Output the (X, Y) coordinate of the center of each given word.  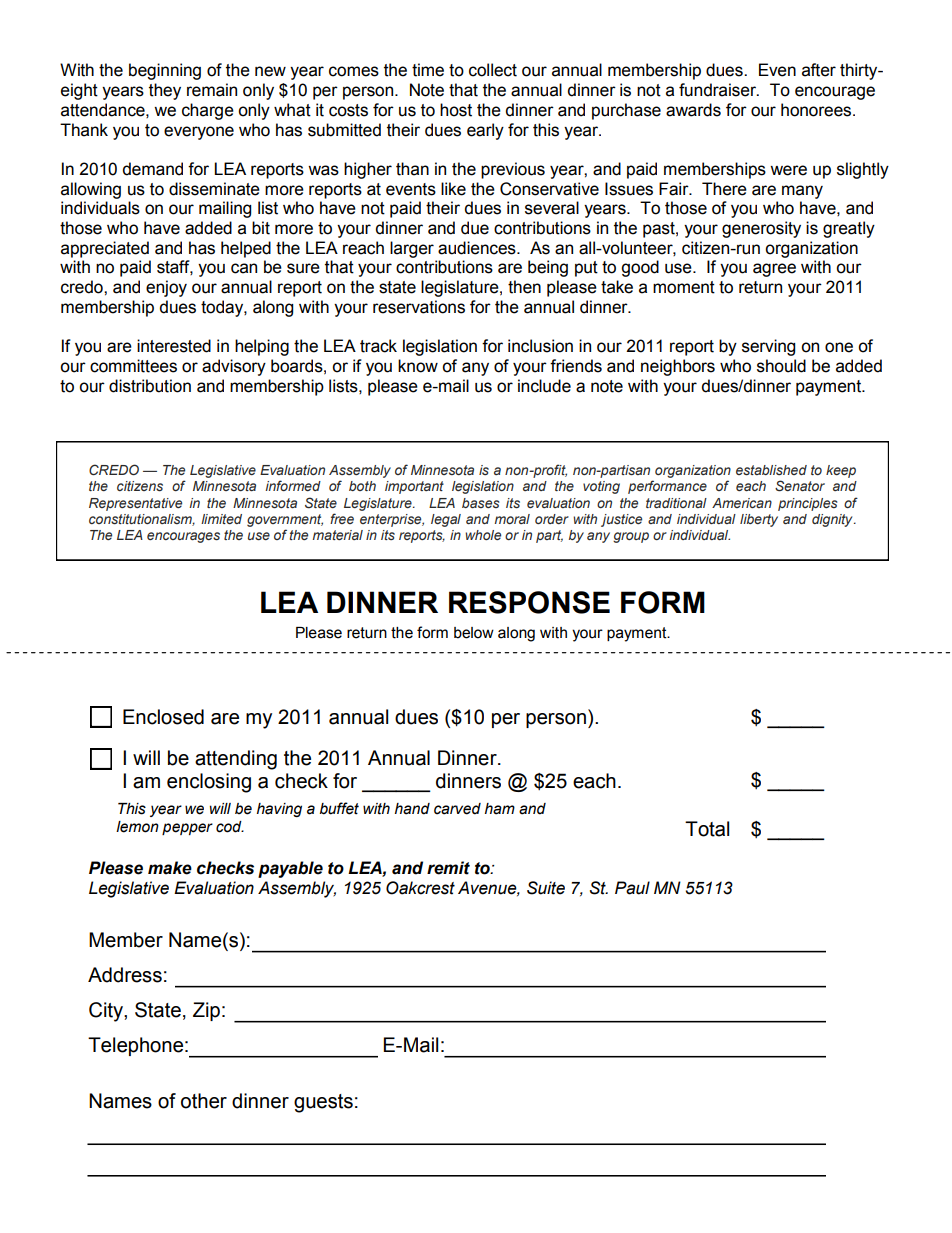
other (204, 1101)
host (456, 110)
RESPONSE (529, 602)
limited (221, 519)
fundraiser (718, 90)
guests (323, 1103)
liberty (759, 520)
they (165, 91)
